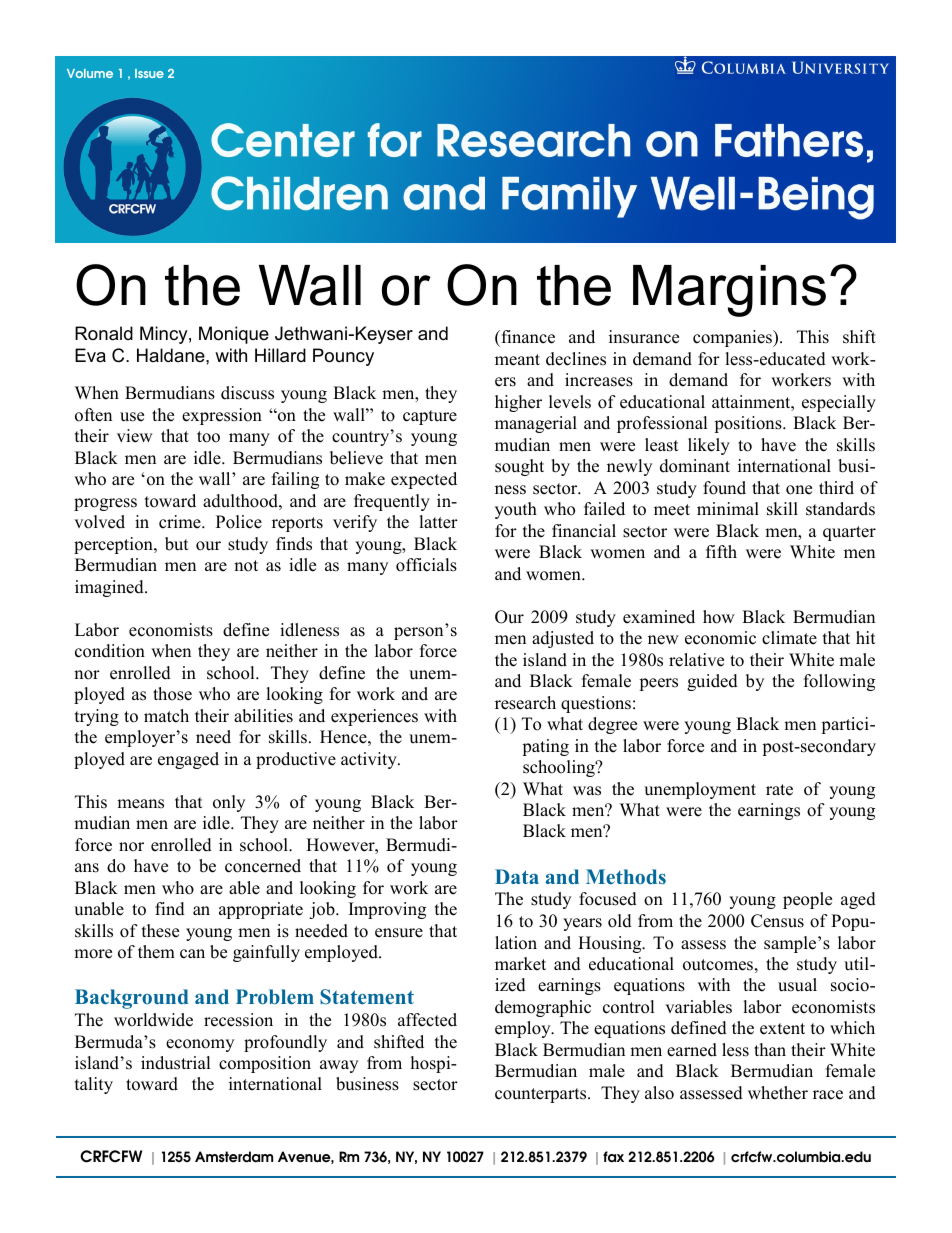 The width and height of the screenshot is (952, 1233). Describe the element at coordinates (779, 790) in the screenshot. I see `rate` at that location.
